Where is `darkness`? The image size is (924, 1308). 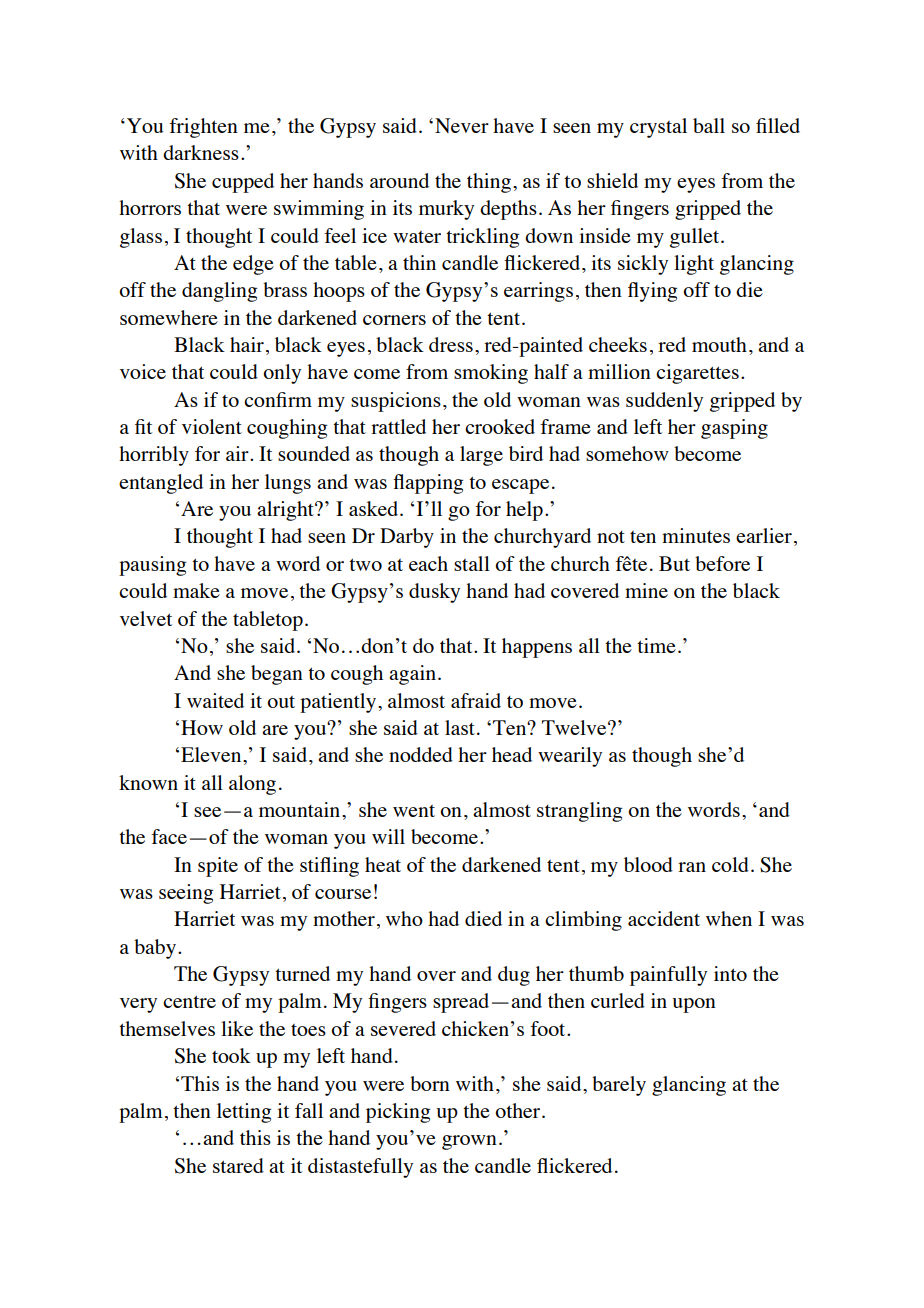
darkness is located at coordinates (201, 152).
